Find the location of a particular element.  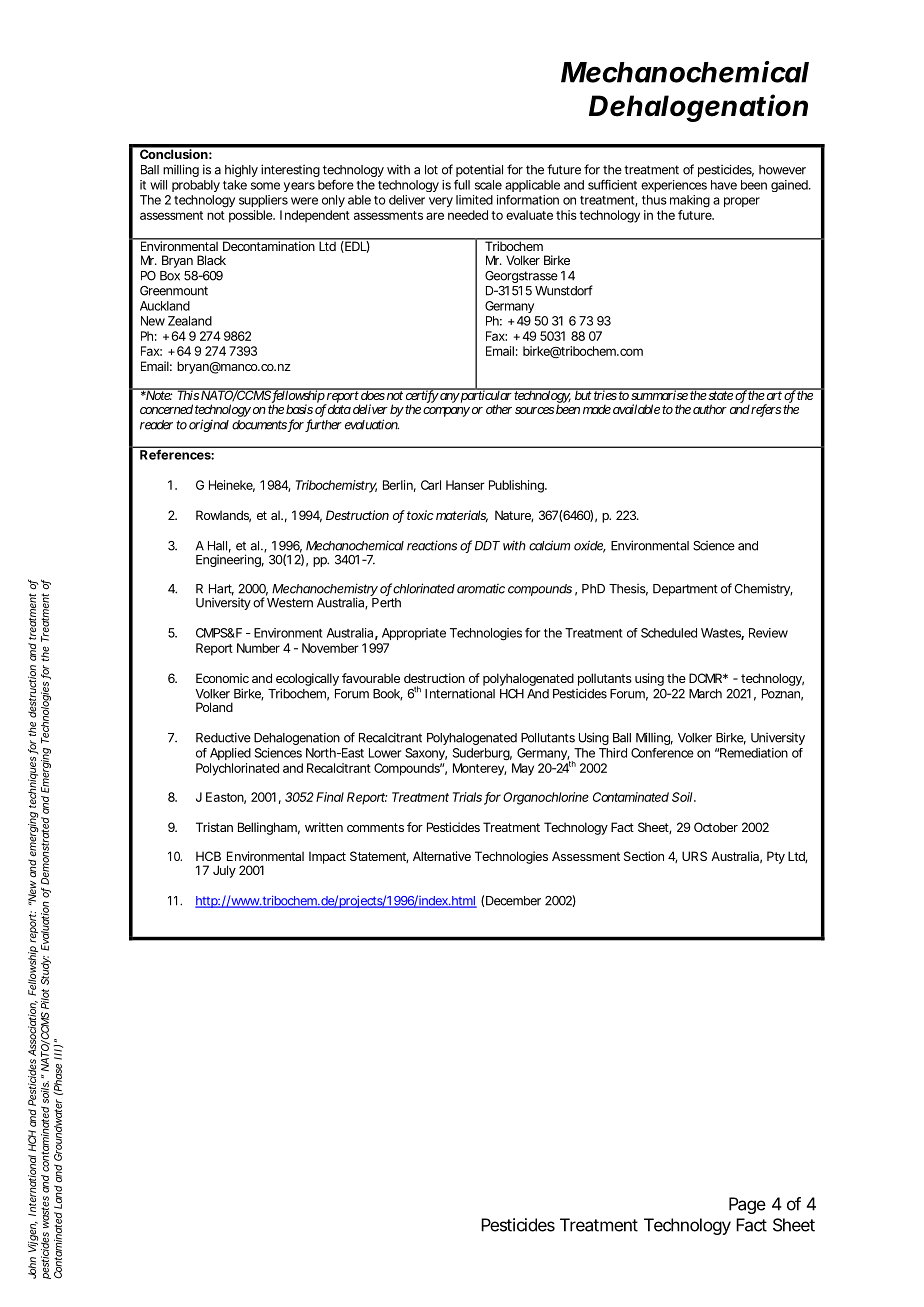

materials is located at coordinates (462, 516).
